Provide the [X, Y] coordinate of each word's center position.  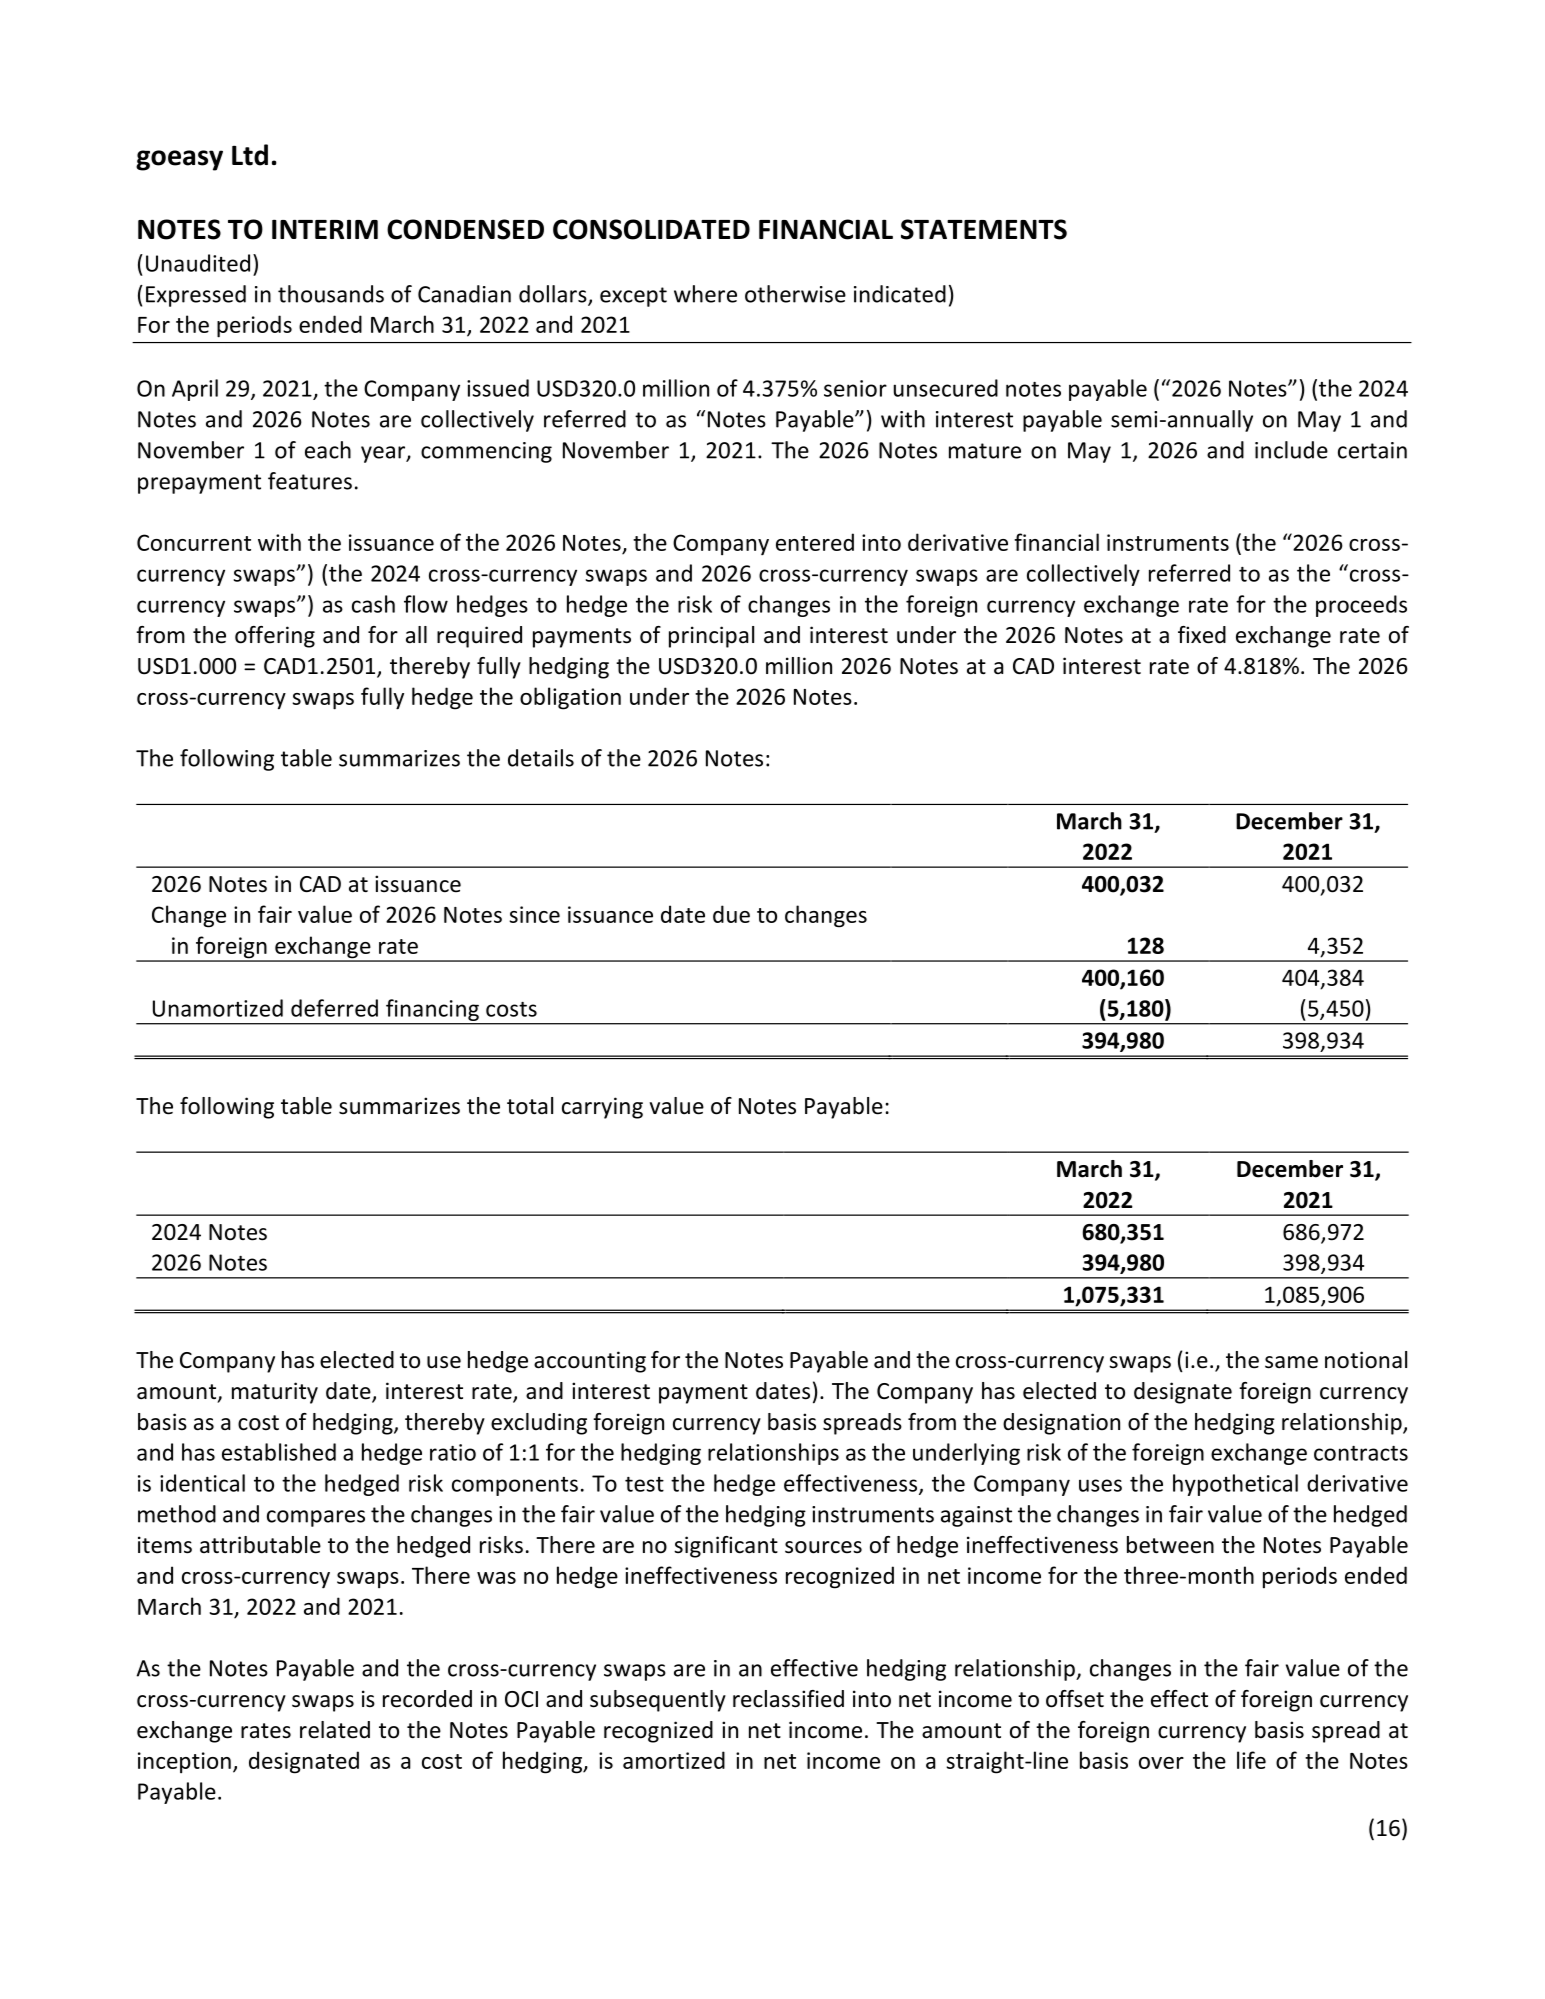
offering [275, 637]
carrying [602, 1108]
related [335, 1730]
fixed [1202, 635]
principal [711, 637]
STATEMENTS [984, 229]
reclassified [788, 1699]
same [1291, 1362]
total [530, 1106]
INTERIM [325, 229]
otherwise [795, 294]
